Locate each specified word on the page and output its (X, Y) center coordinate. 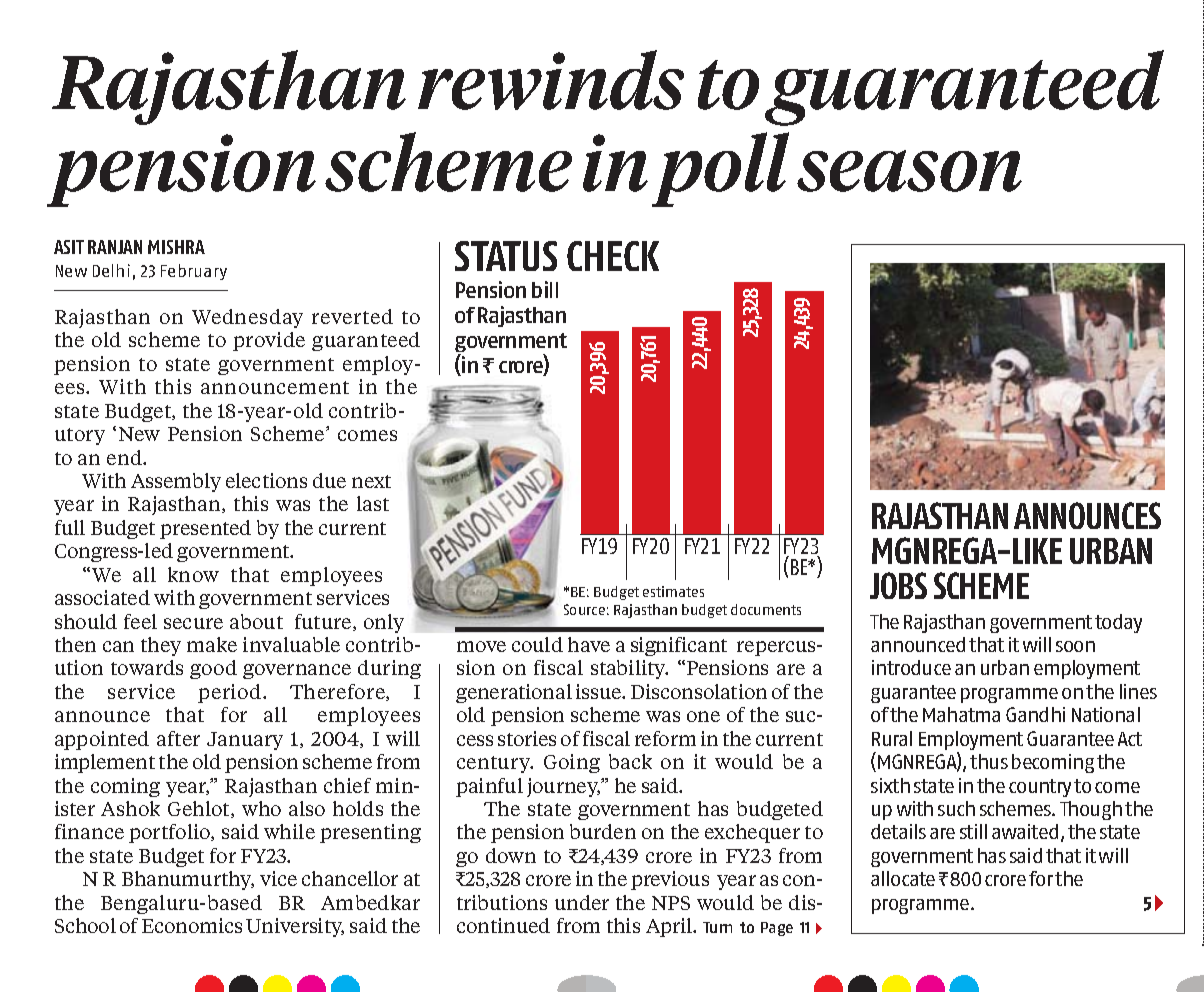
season (909, 171)
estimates (673, 591)
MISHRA (176, 247)
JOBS (898, 585)
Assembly (176, 482)
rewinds (551, 80)
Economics (192, 925)
